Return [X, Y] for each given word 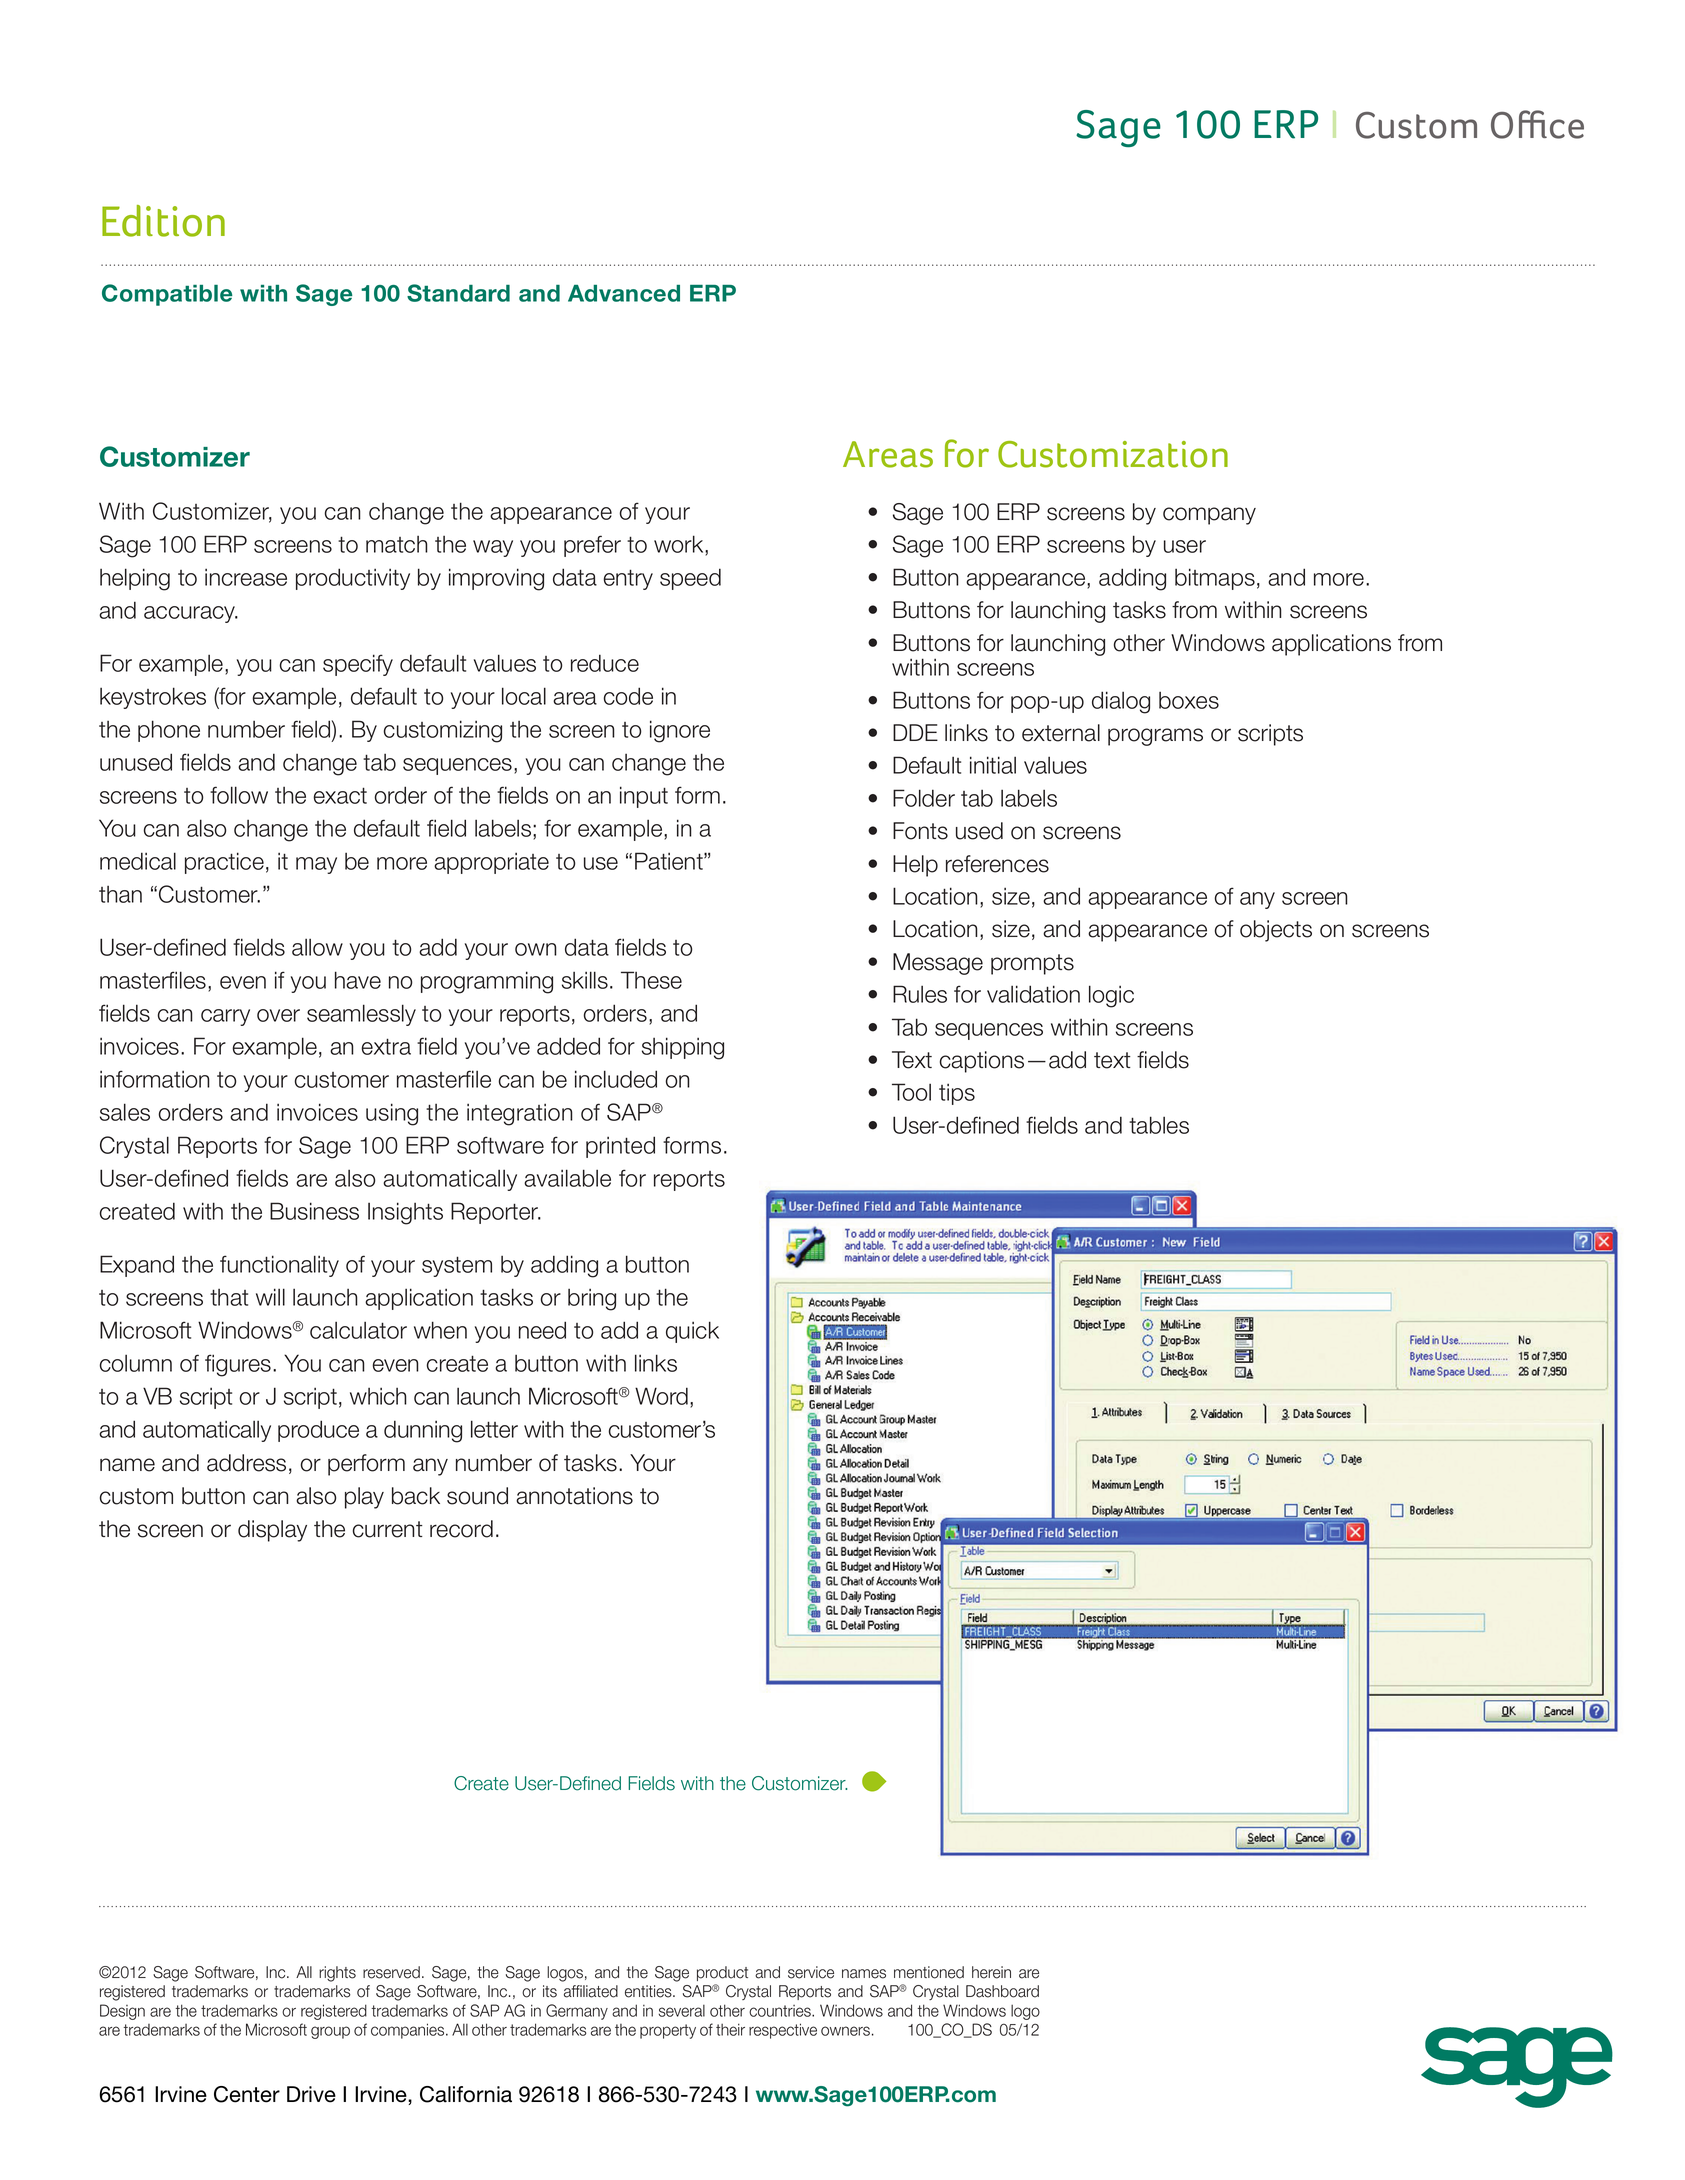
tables [1159, 1125]
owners [845, 2031]
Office [1537, 124]
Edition [163, 221]
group [330, 2032]
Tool [911, 1092]
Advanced [624, 293]
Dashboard [1002, 1991]
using [392, 1114]
